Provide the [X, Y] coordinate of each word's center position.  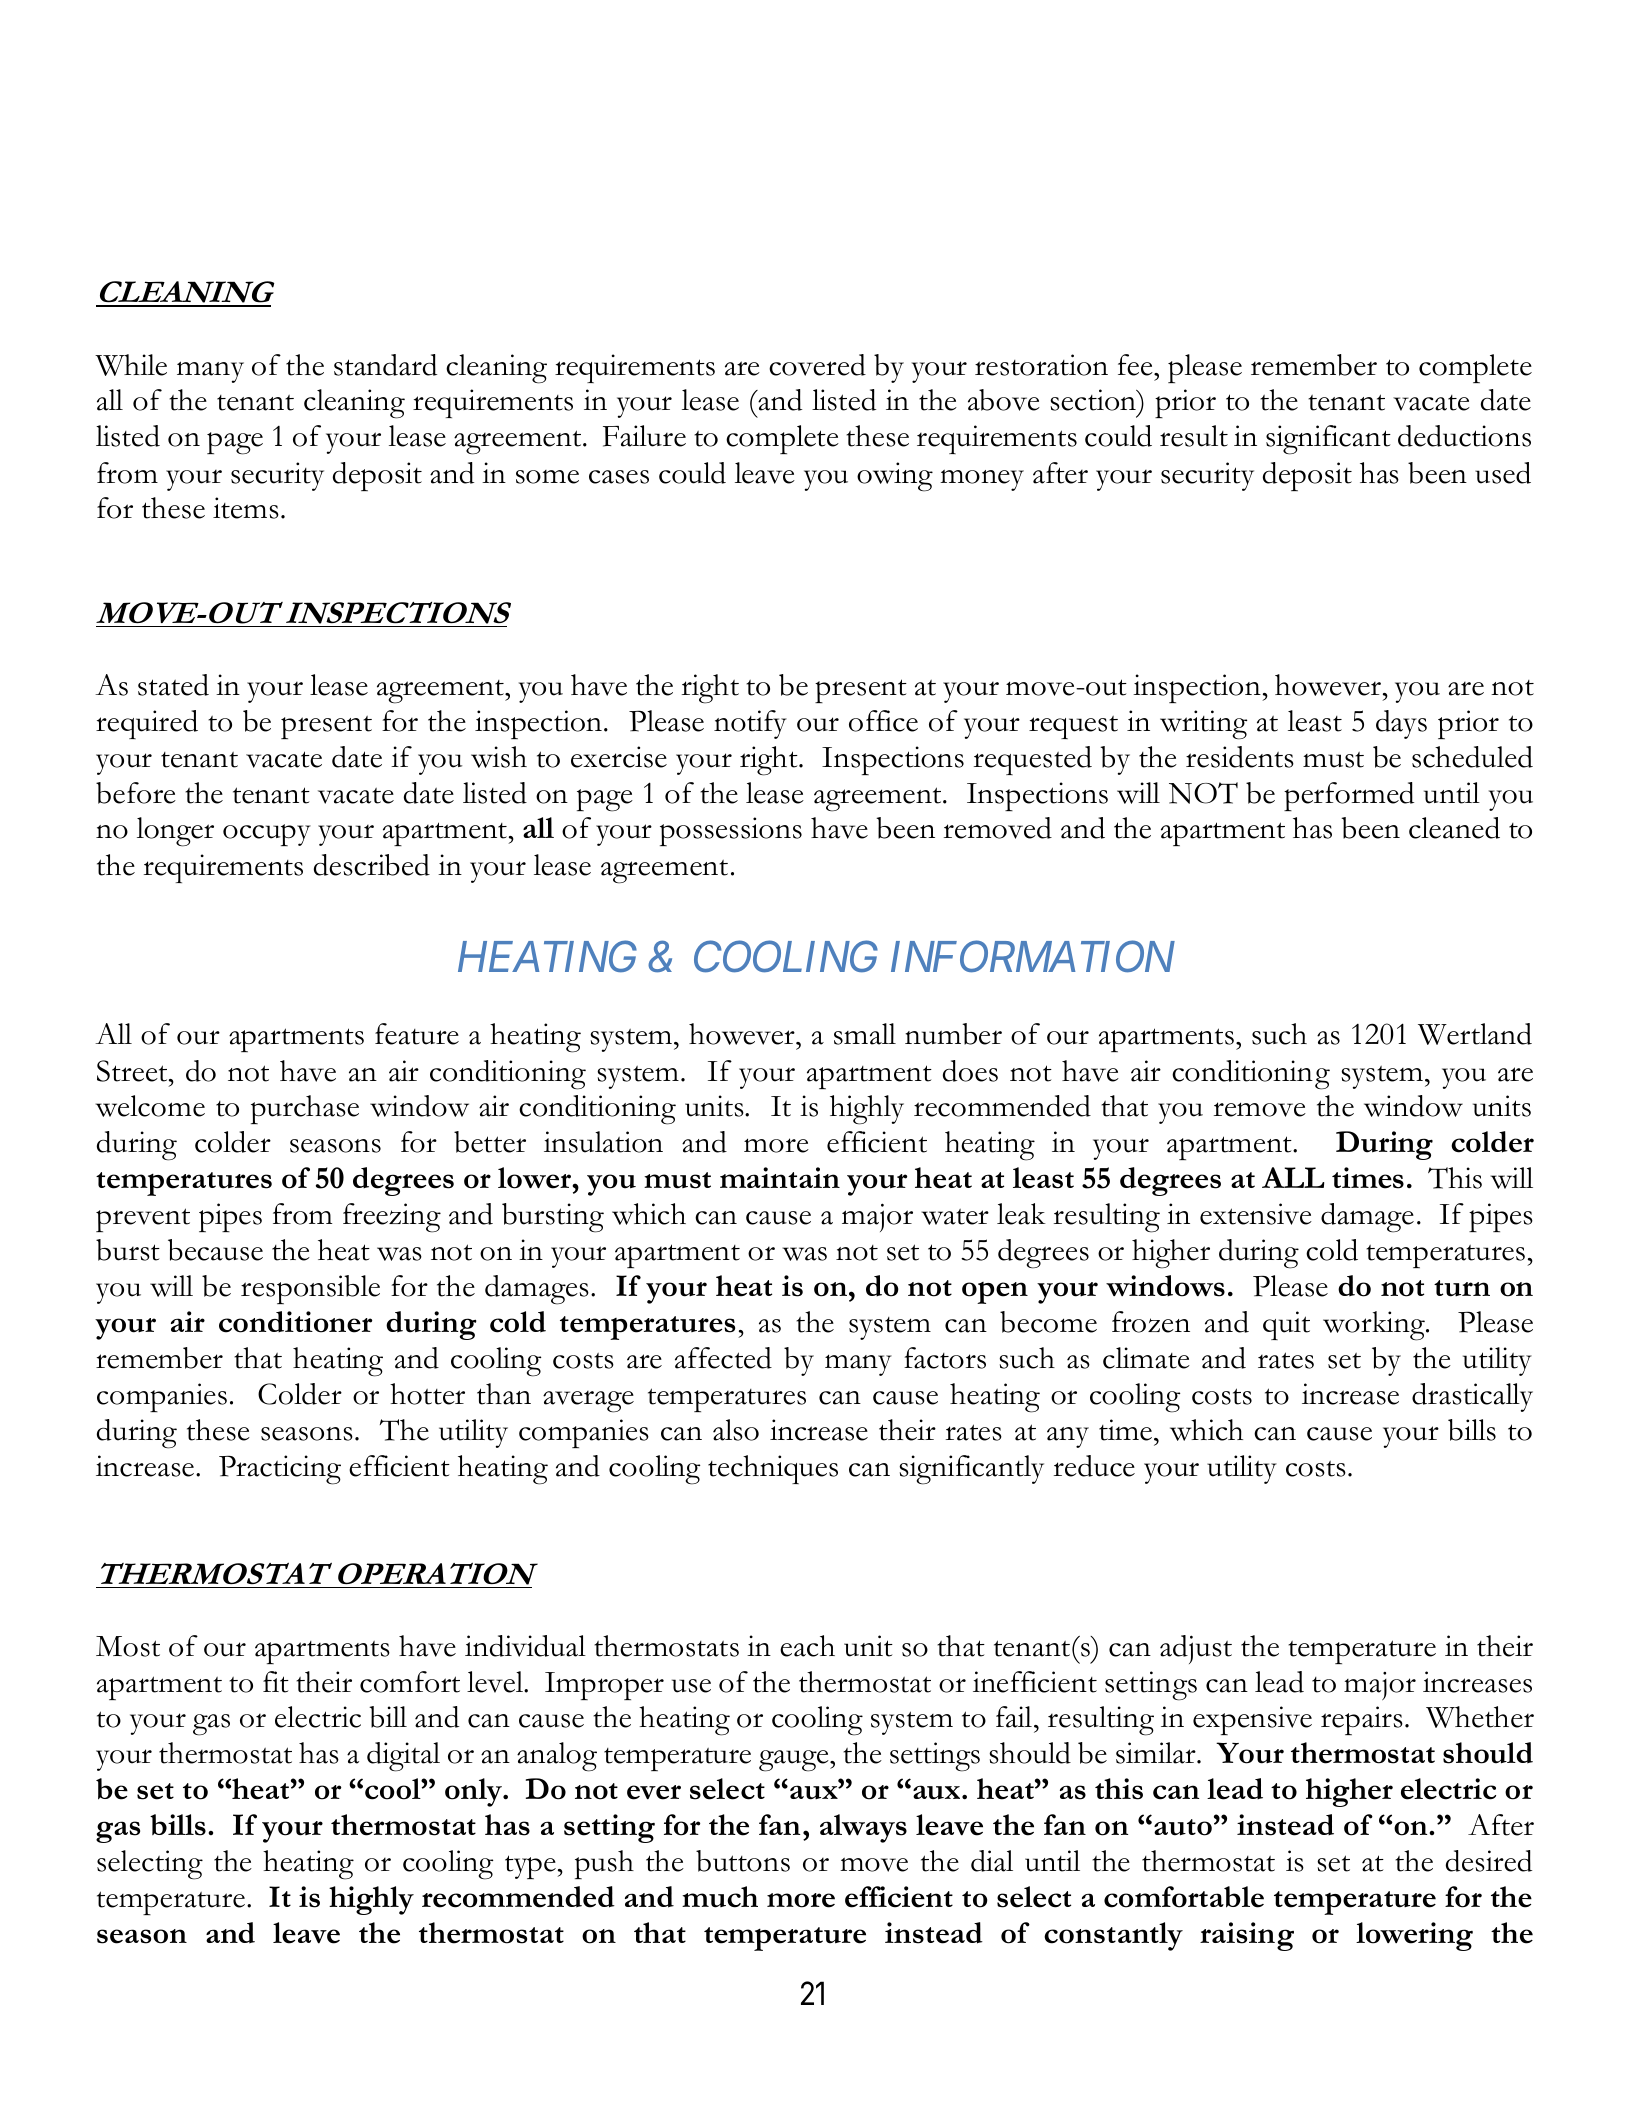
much [720, 1897]
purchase [305, 1109]
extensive [1256, 1214]
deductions [1464, 436]
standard [385, 365]
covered [817, 365]
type [531, 1867]
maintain [780, 1177]
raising [1247, 1936]
